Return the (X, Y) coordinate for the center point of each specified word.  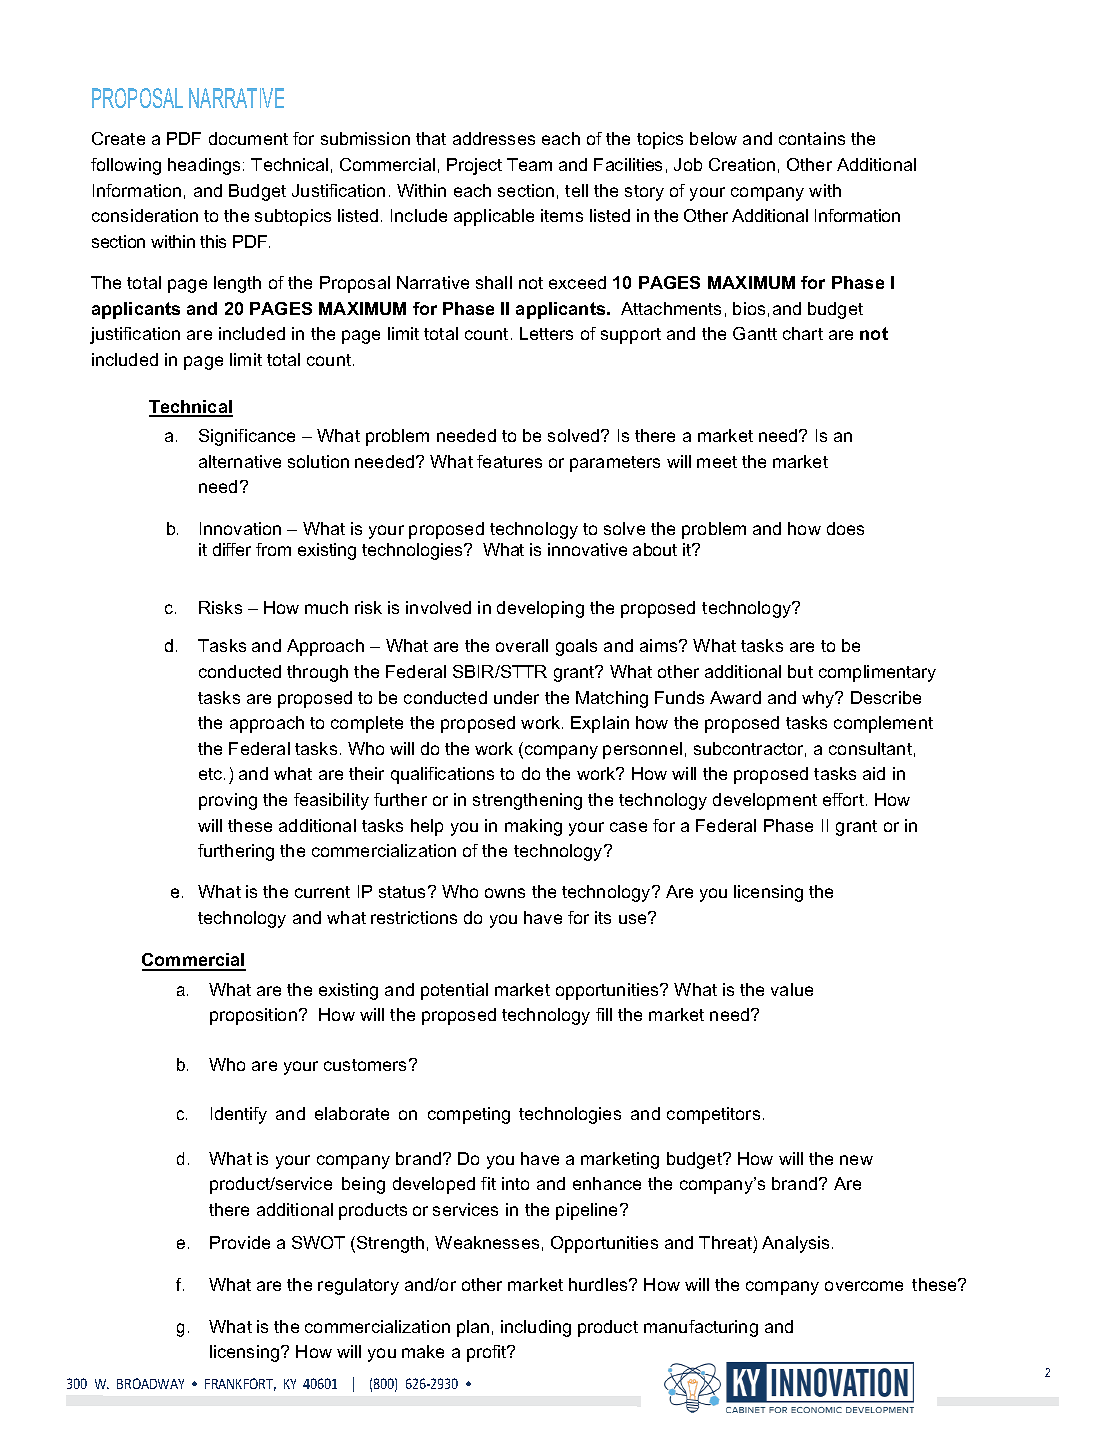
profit (488, 1353)
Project (474, 166)
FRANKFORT (240, 1384)
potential (454, 991)
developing (540, 609)
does (845, 528)
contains (812, 138)
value (792, 989)
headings (204, 166)
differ (232, 549)
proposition (255, 1016)
